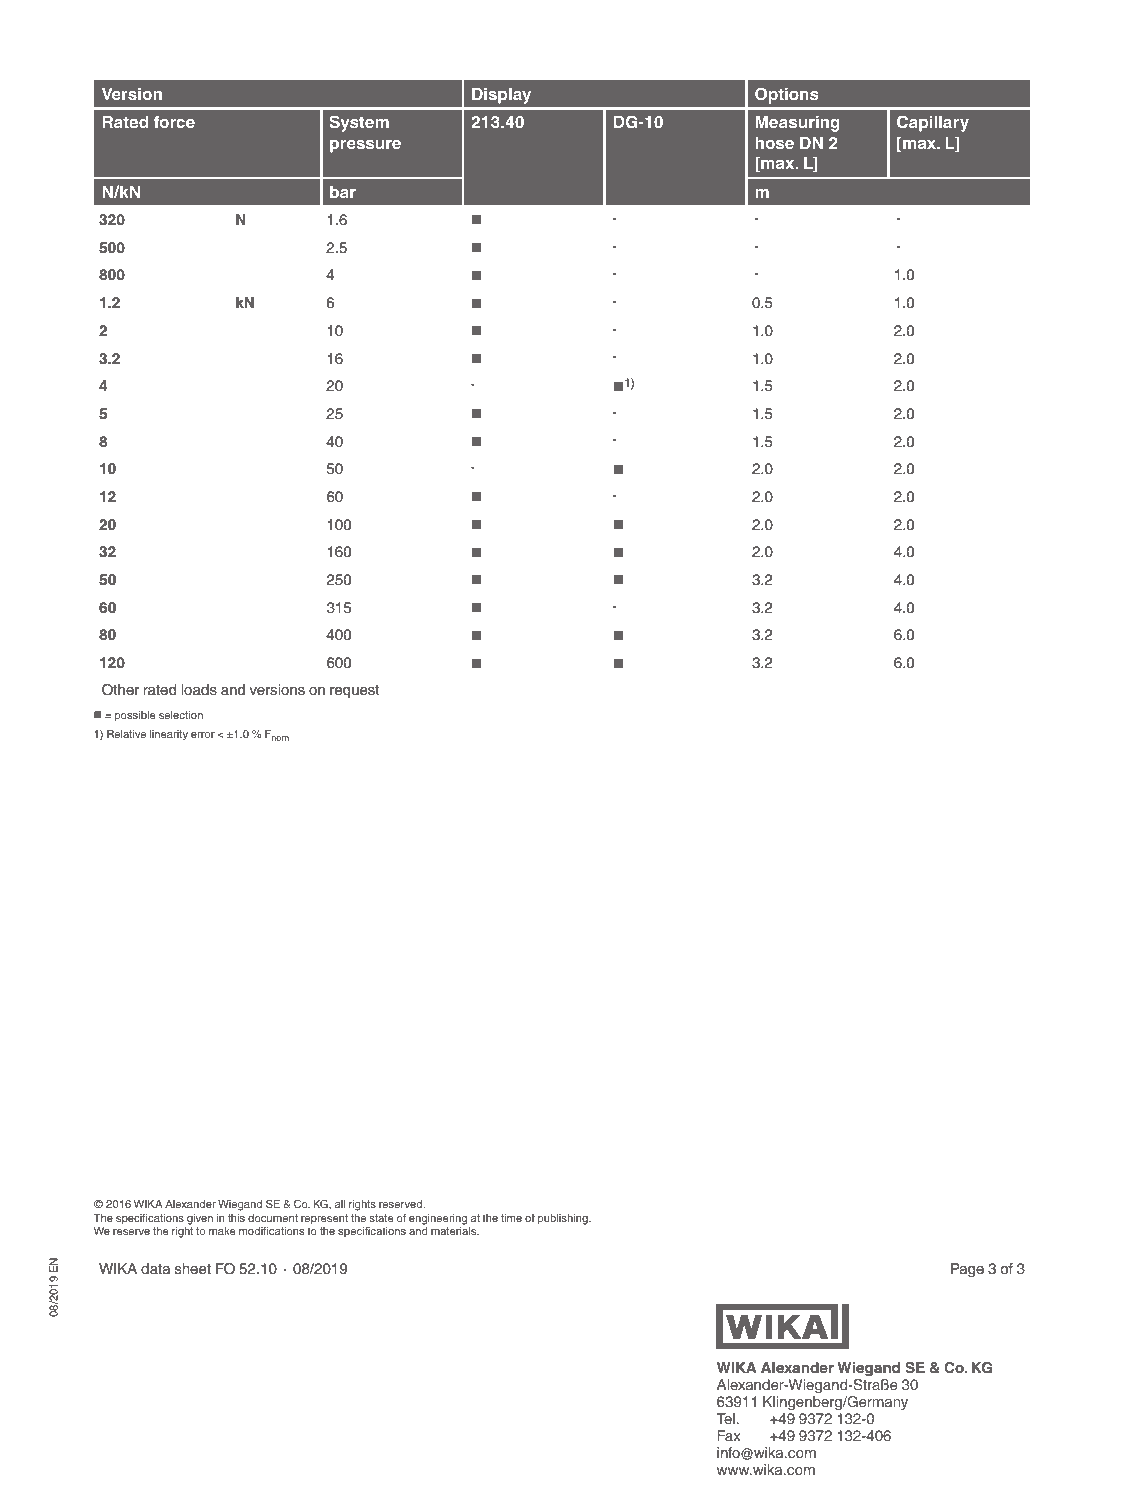  Describe the element at coordinates (967, 1270) in the page. I see `Page` at that location.
